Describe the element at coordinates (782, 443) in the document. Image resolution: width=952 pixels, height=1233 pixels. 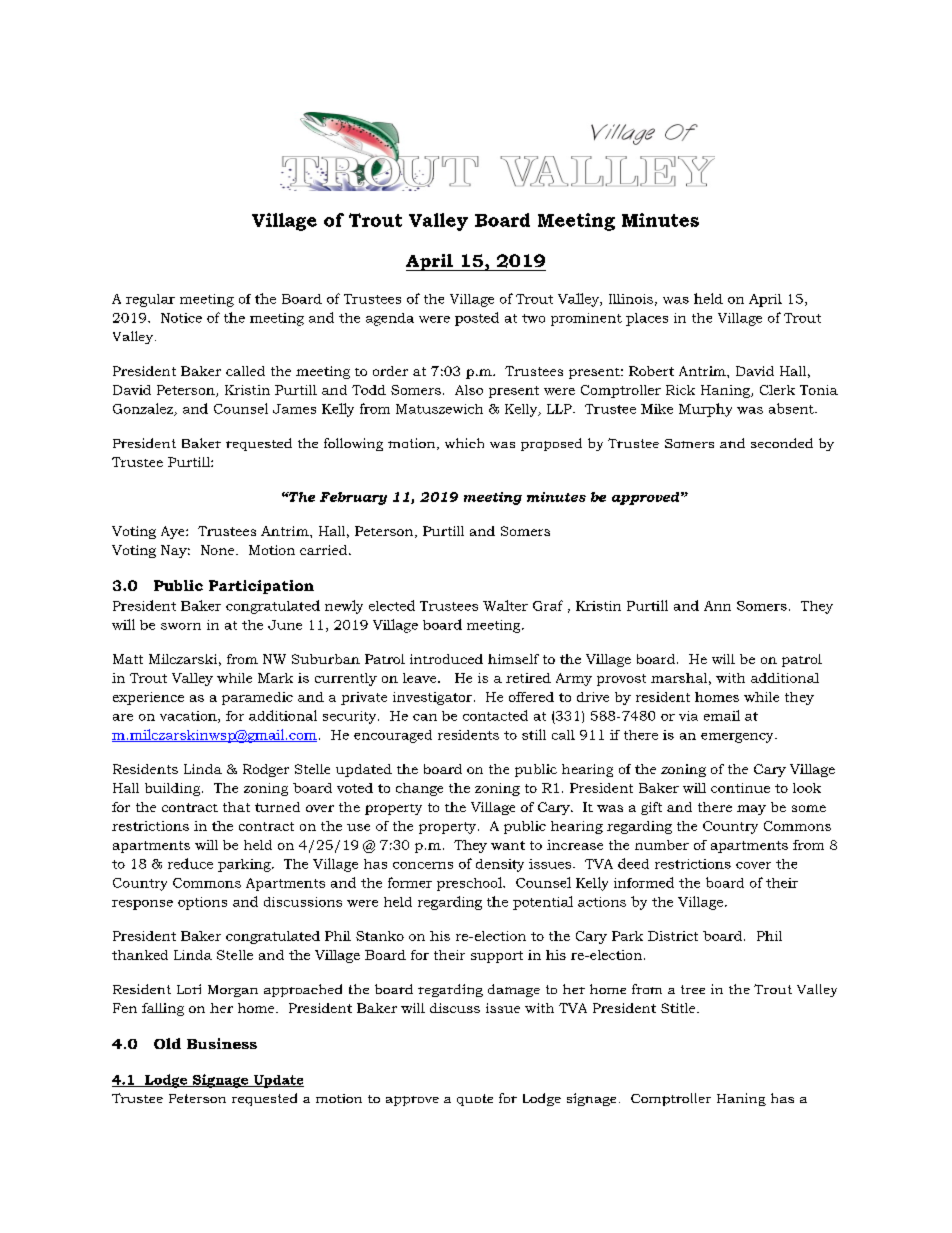
I see `seconded` at that location.
